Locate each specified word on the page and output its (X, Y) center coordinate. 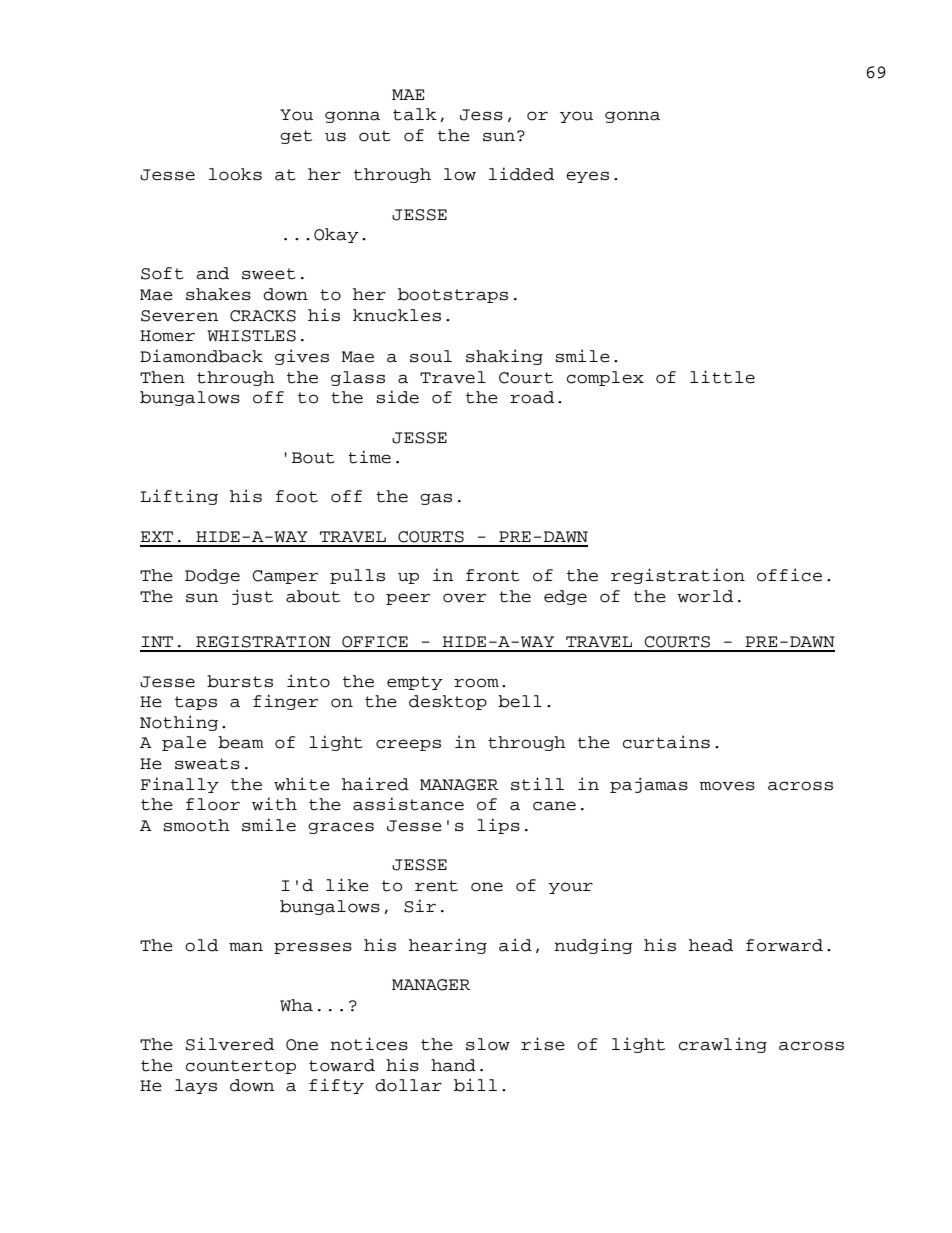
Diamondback (201, 356)
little (722, 377)
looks (235, 174)
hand (453, 1065)
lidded (521, 174)
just (252, 597)
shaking (504, 357)
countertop (241, 1067)
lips (498, 826)
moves (727, 786)
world (705, 596)
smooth (196, 825)
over (464, 598)
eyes (587, 177)
